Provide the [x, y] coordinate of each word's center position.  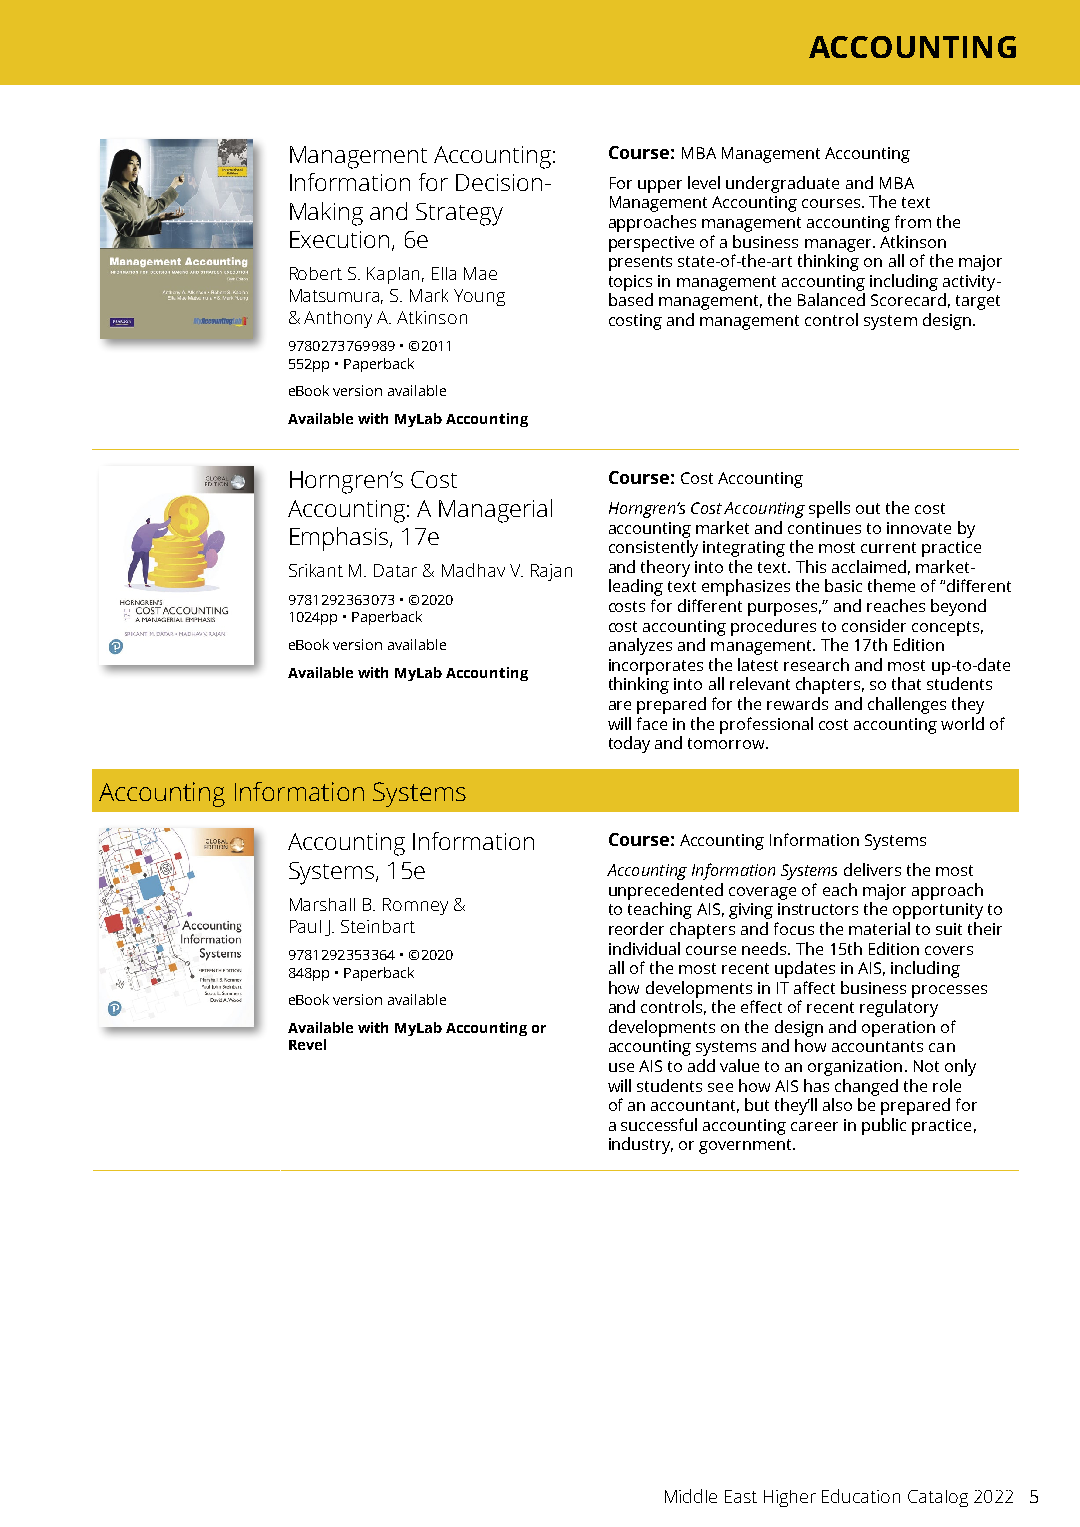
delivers [872, 869]
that [906, 683]
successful [659, 1124]
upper [660, 186]
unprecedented [666, 891]
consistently [653, 548]
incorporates [656, 667]
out [868, 508]
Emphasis [339, 539]
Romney [415, 906]
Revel [307, 1044]
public [884, 1126]
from [913, 221]
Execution [339, 239]
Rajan [551, 572]
